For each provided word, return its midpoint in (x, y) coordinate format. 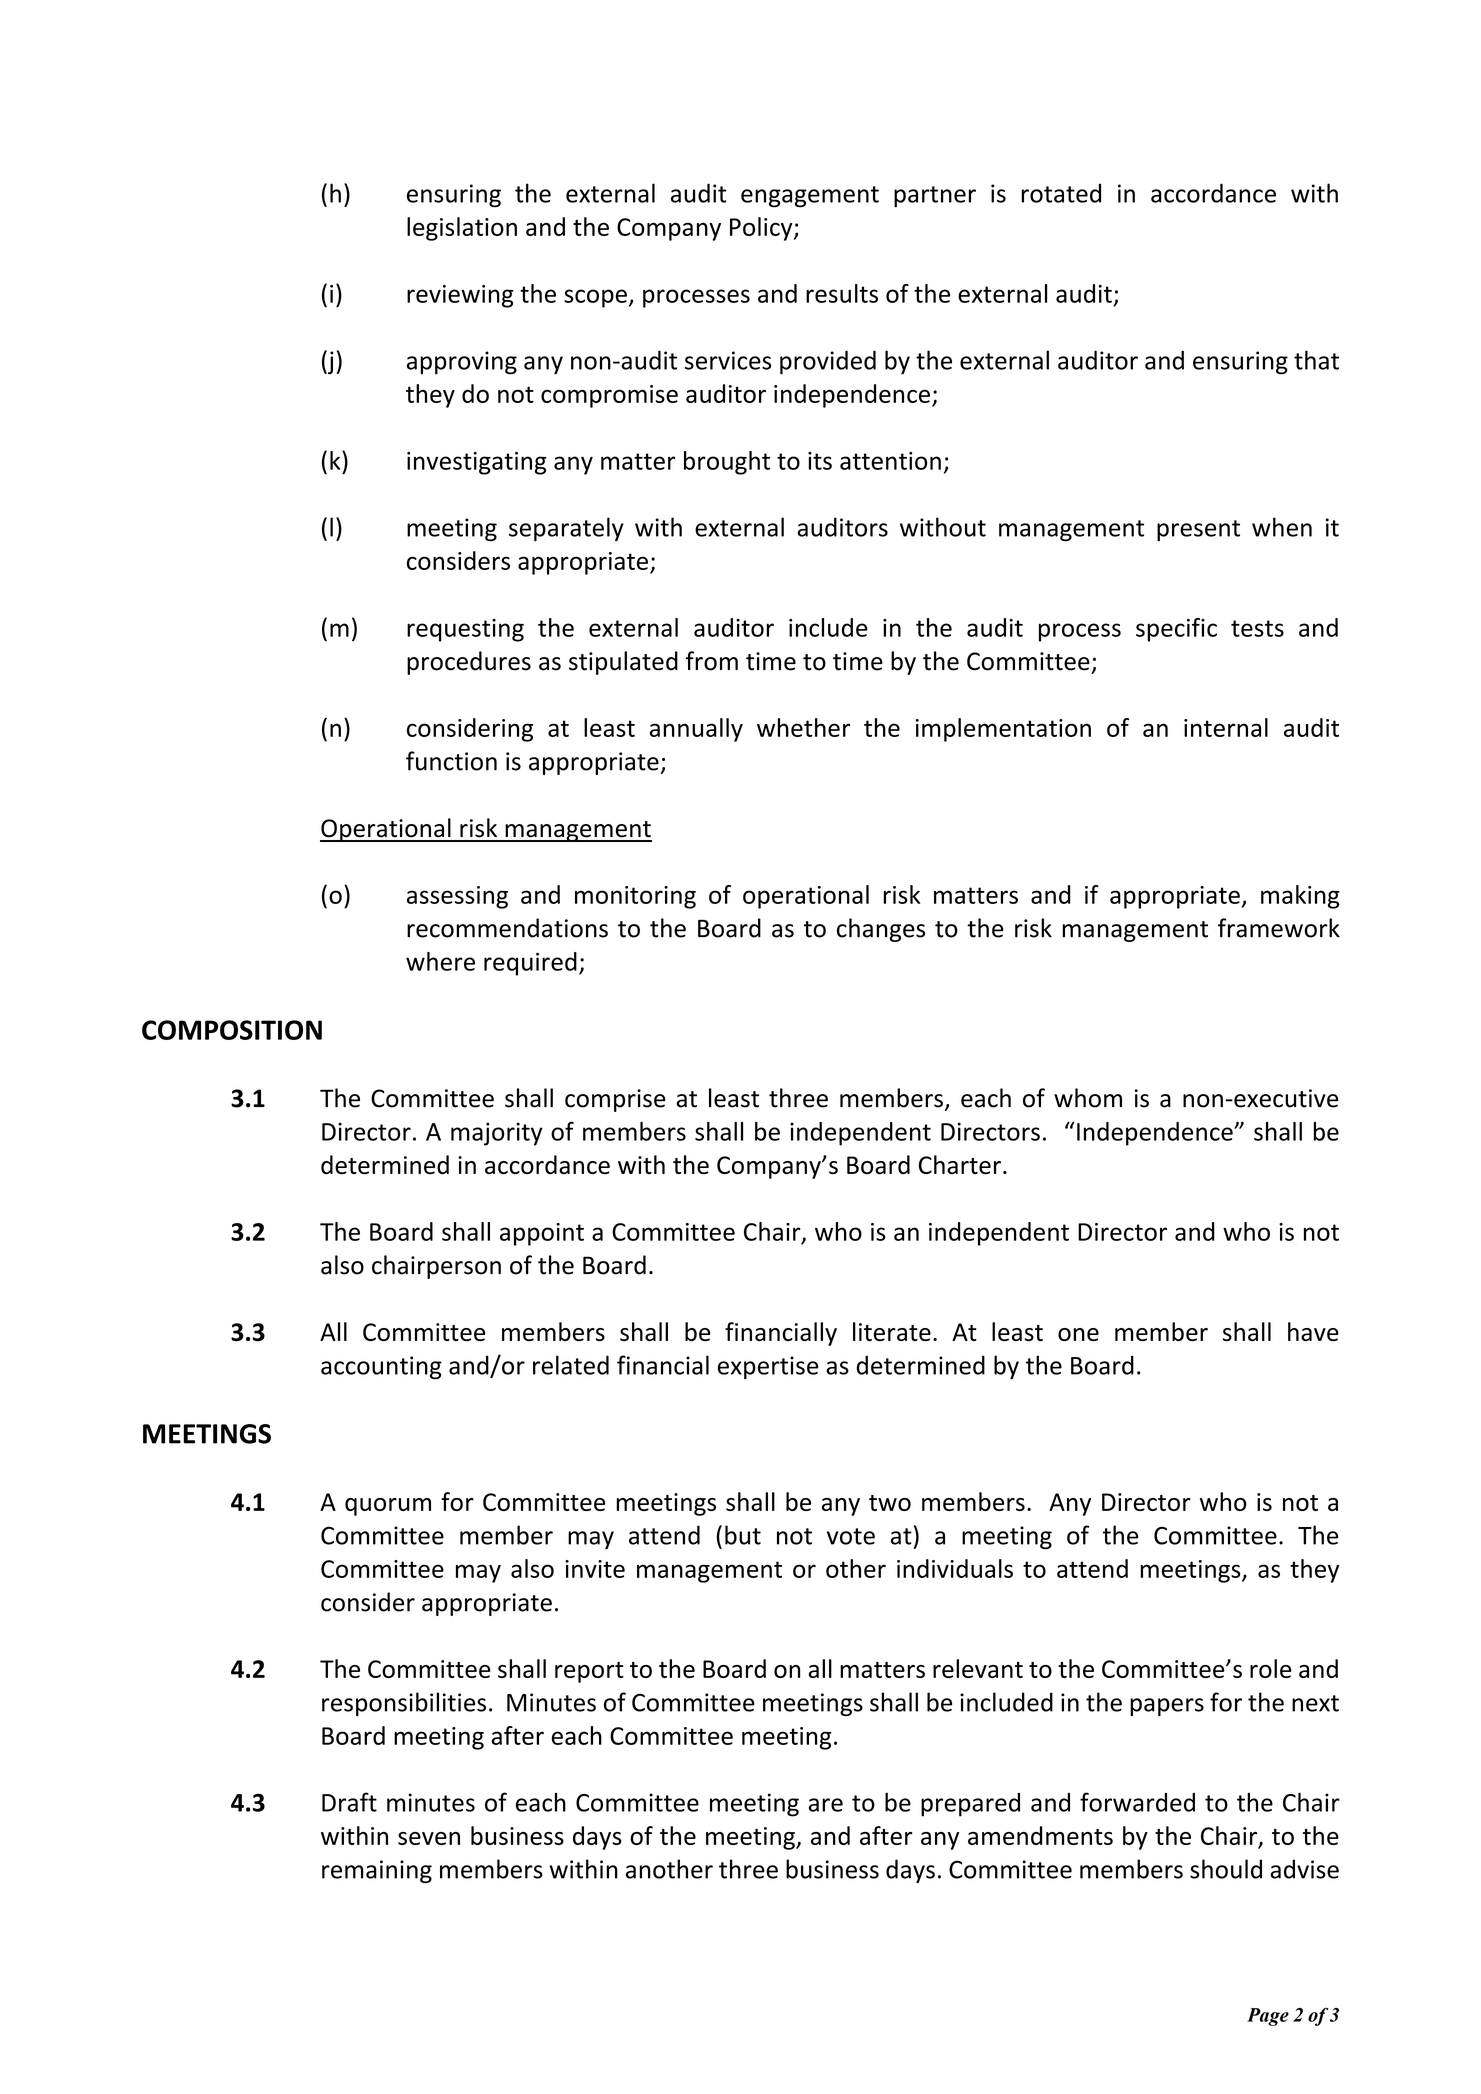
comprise (615, 1100)
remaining (377, 1871)
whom (1088, 1098)
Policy (762, 229)
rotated (1061, 193)
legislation (462, 229)
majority (497, 1134)
